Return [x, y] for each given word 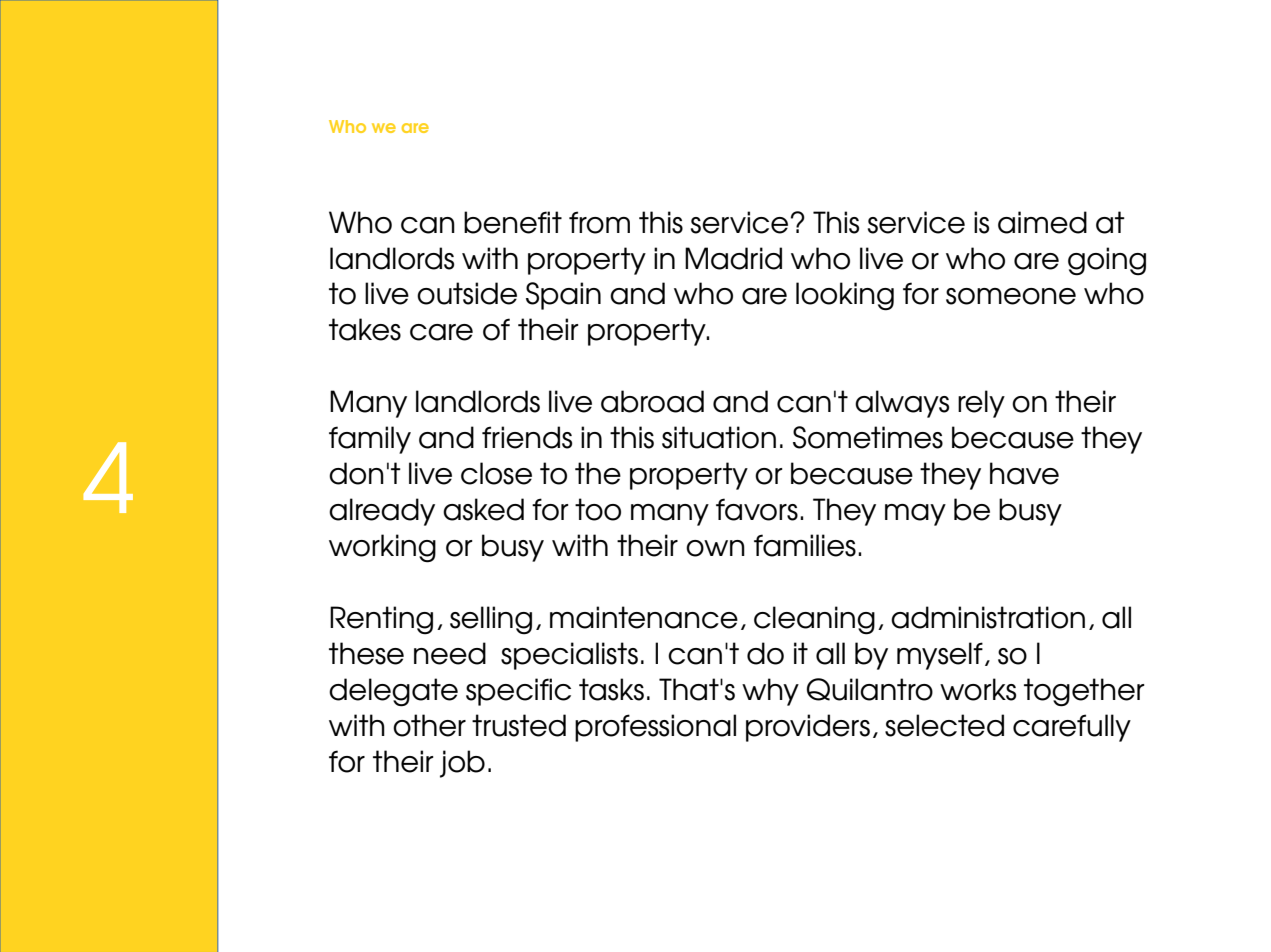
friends [527, 437]
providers [808, 728]
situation [719, 437]
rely [981, 404]
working [382, 548]
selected [944, 725]
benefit [513, 222]
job [462, 764]
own [715, 548]
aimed [1042, 222]
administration [988, 617]
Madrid [733, 258]
